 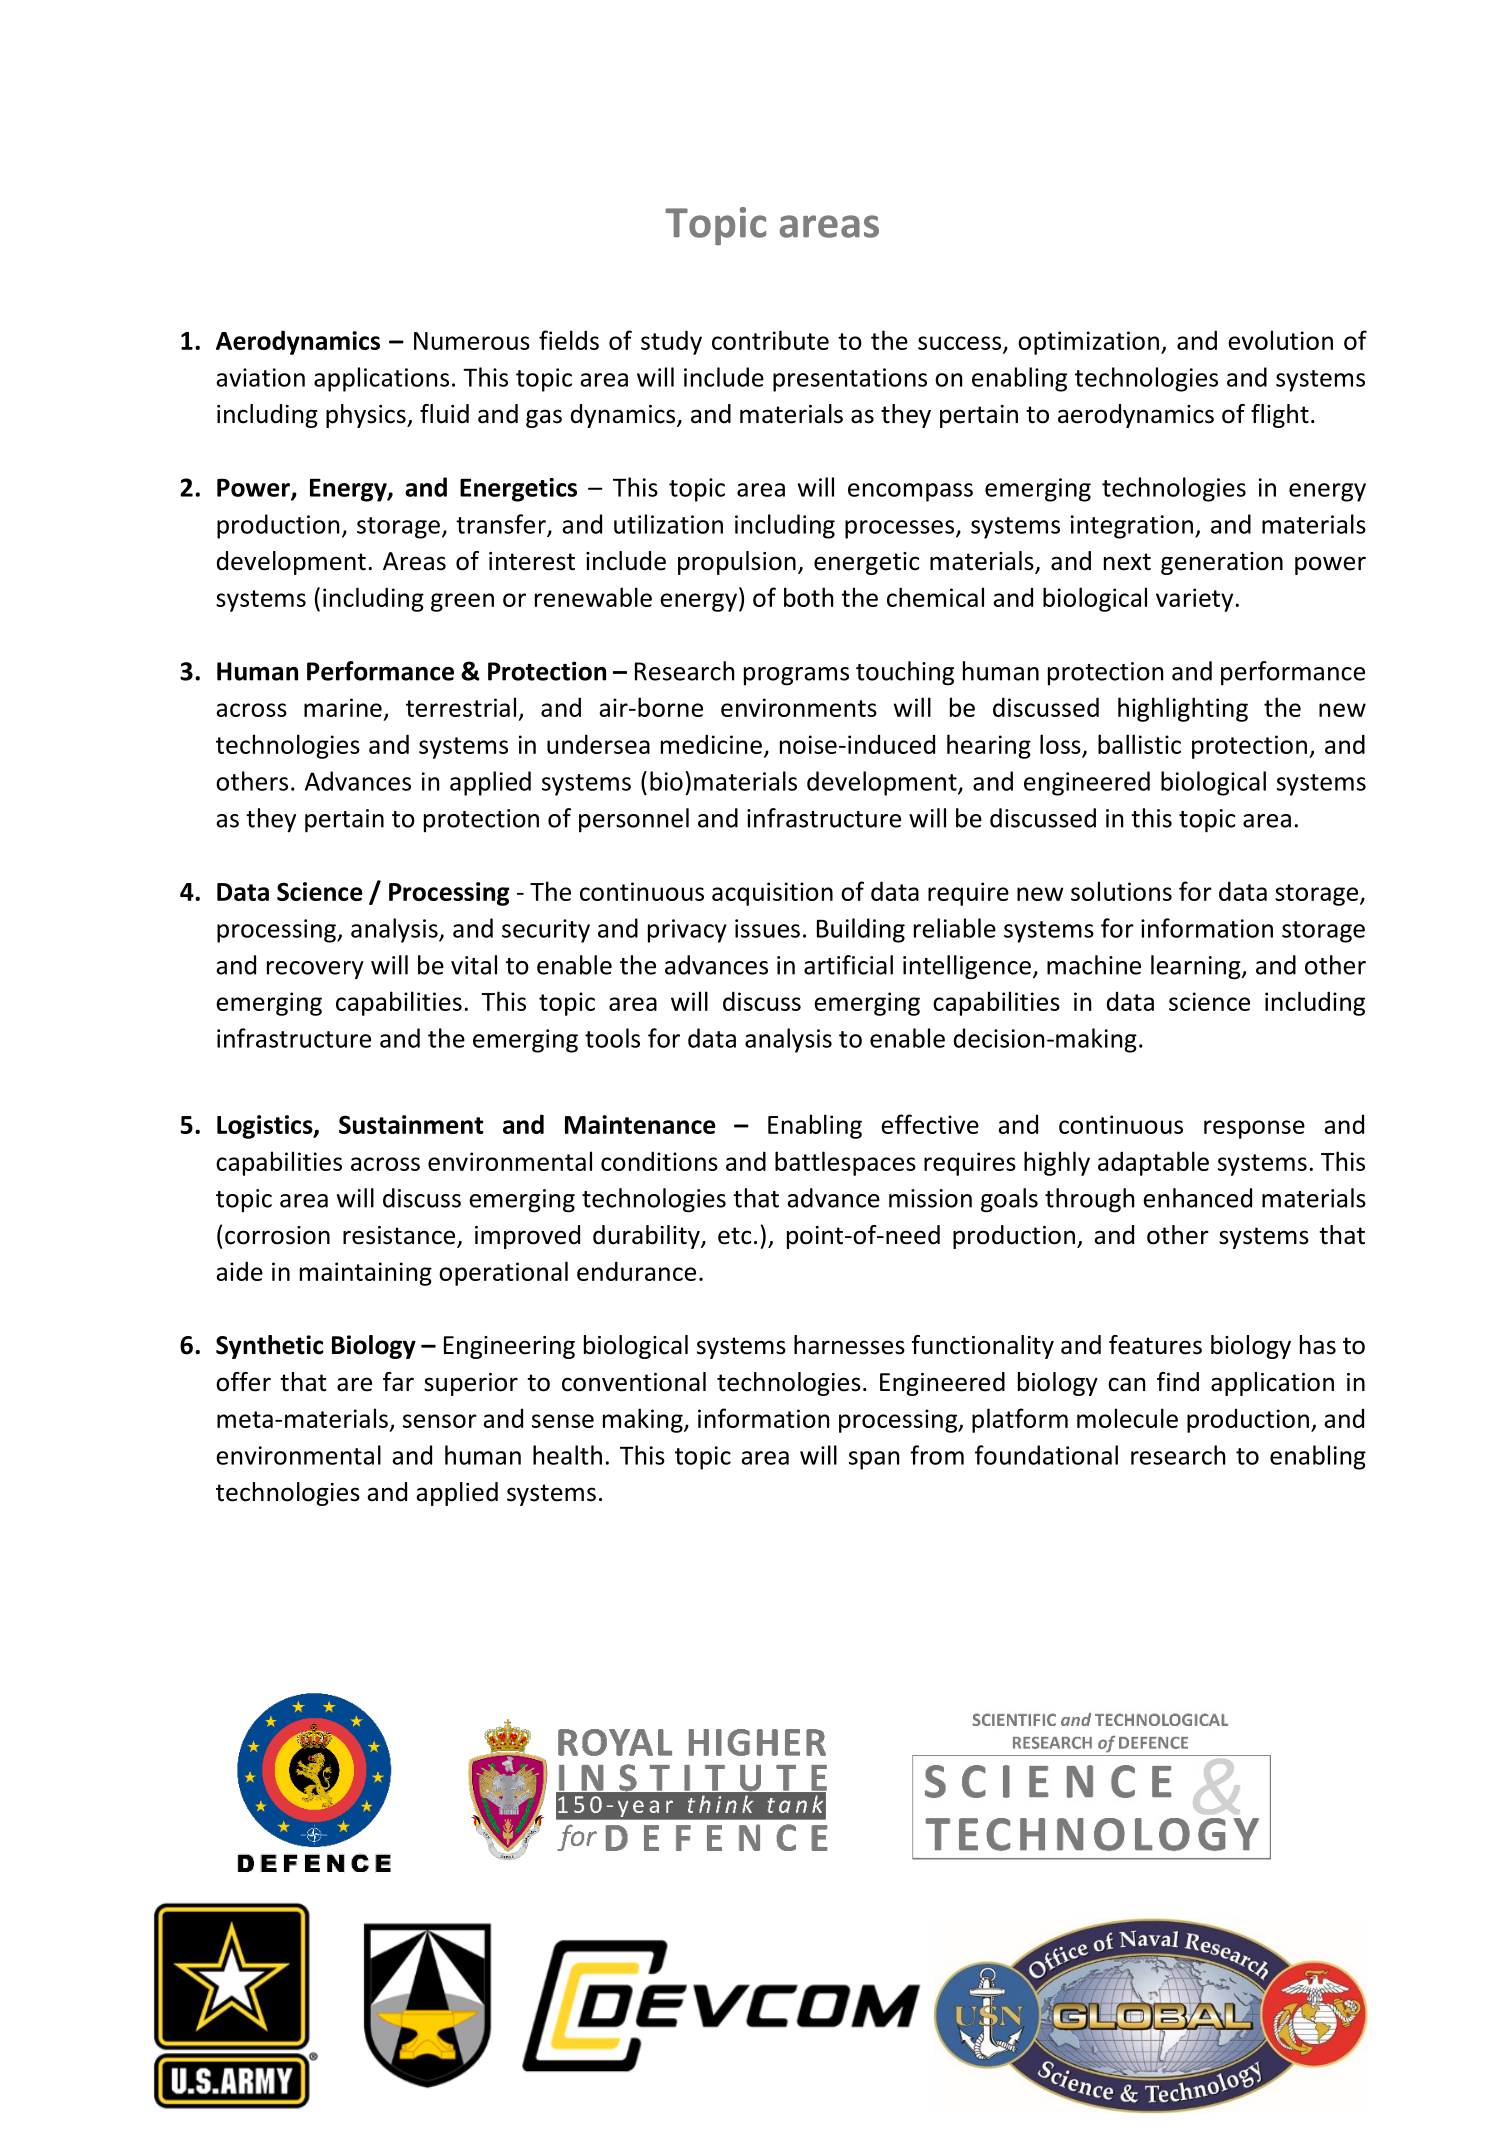 What do you see at coordinates (315, 970) in the document?
I see `recovery` at bounding box center [315, 970].
